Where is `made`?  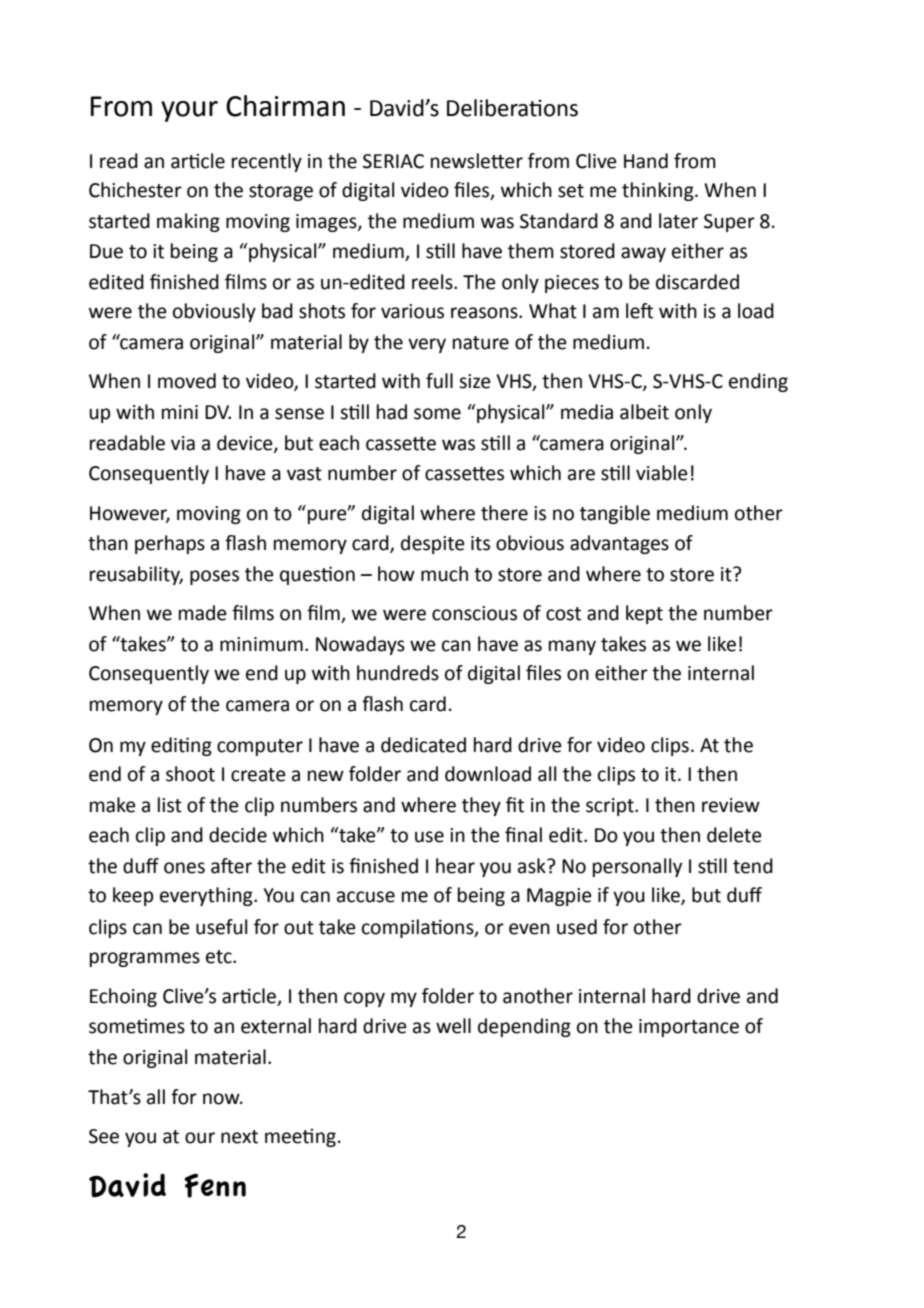 made is located at coordinates (203, 613).
